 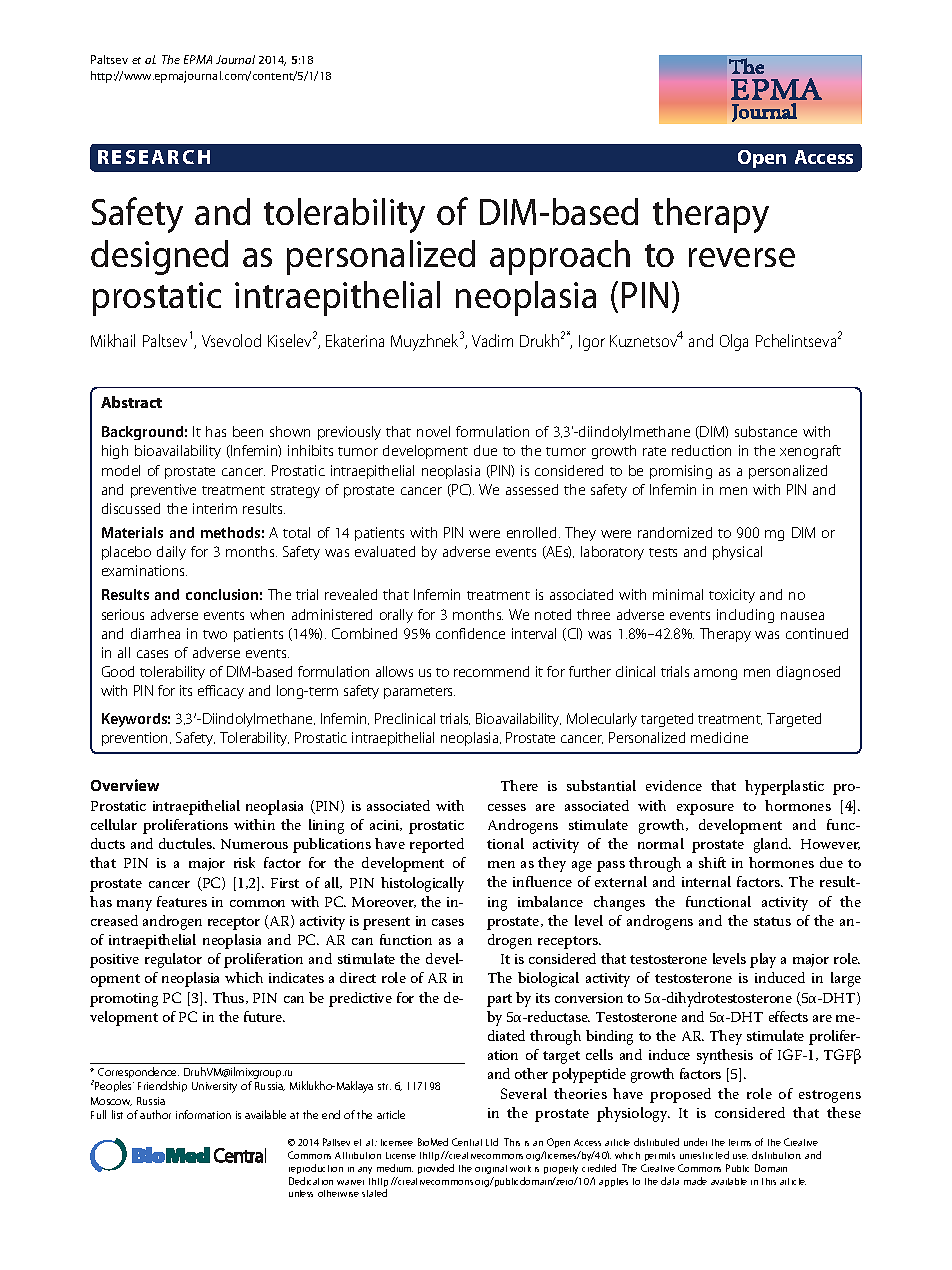 I want to click on distribution, so click(x=776, y=1155).
